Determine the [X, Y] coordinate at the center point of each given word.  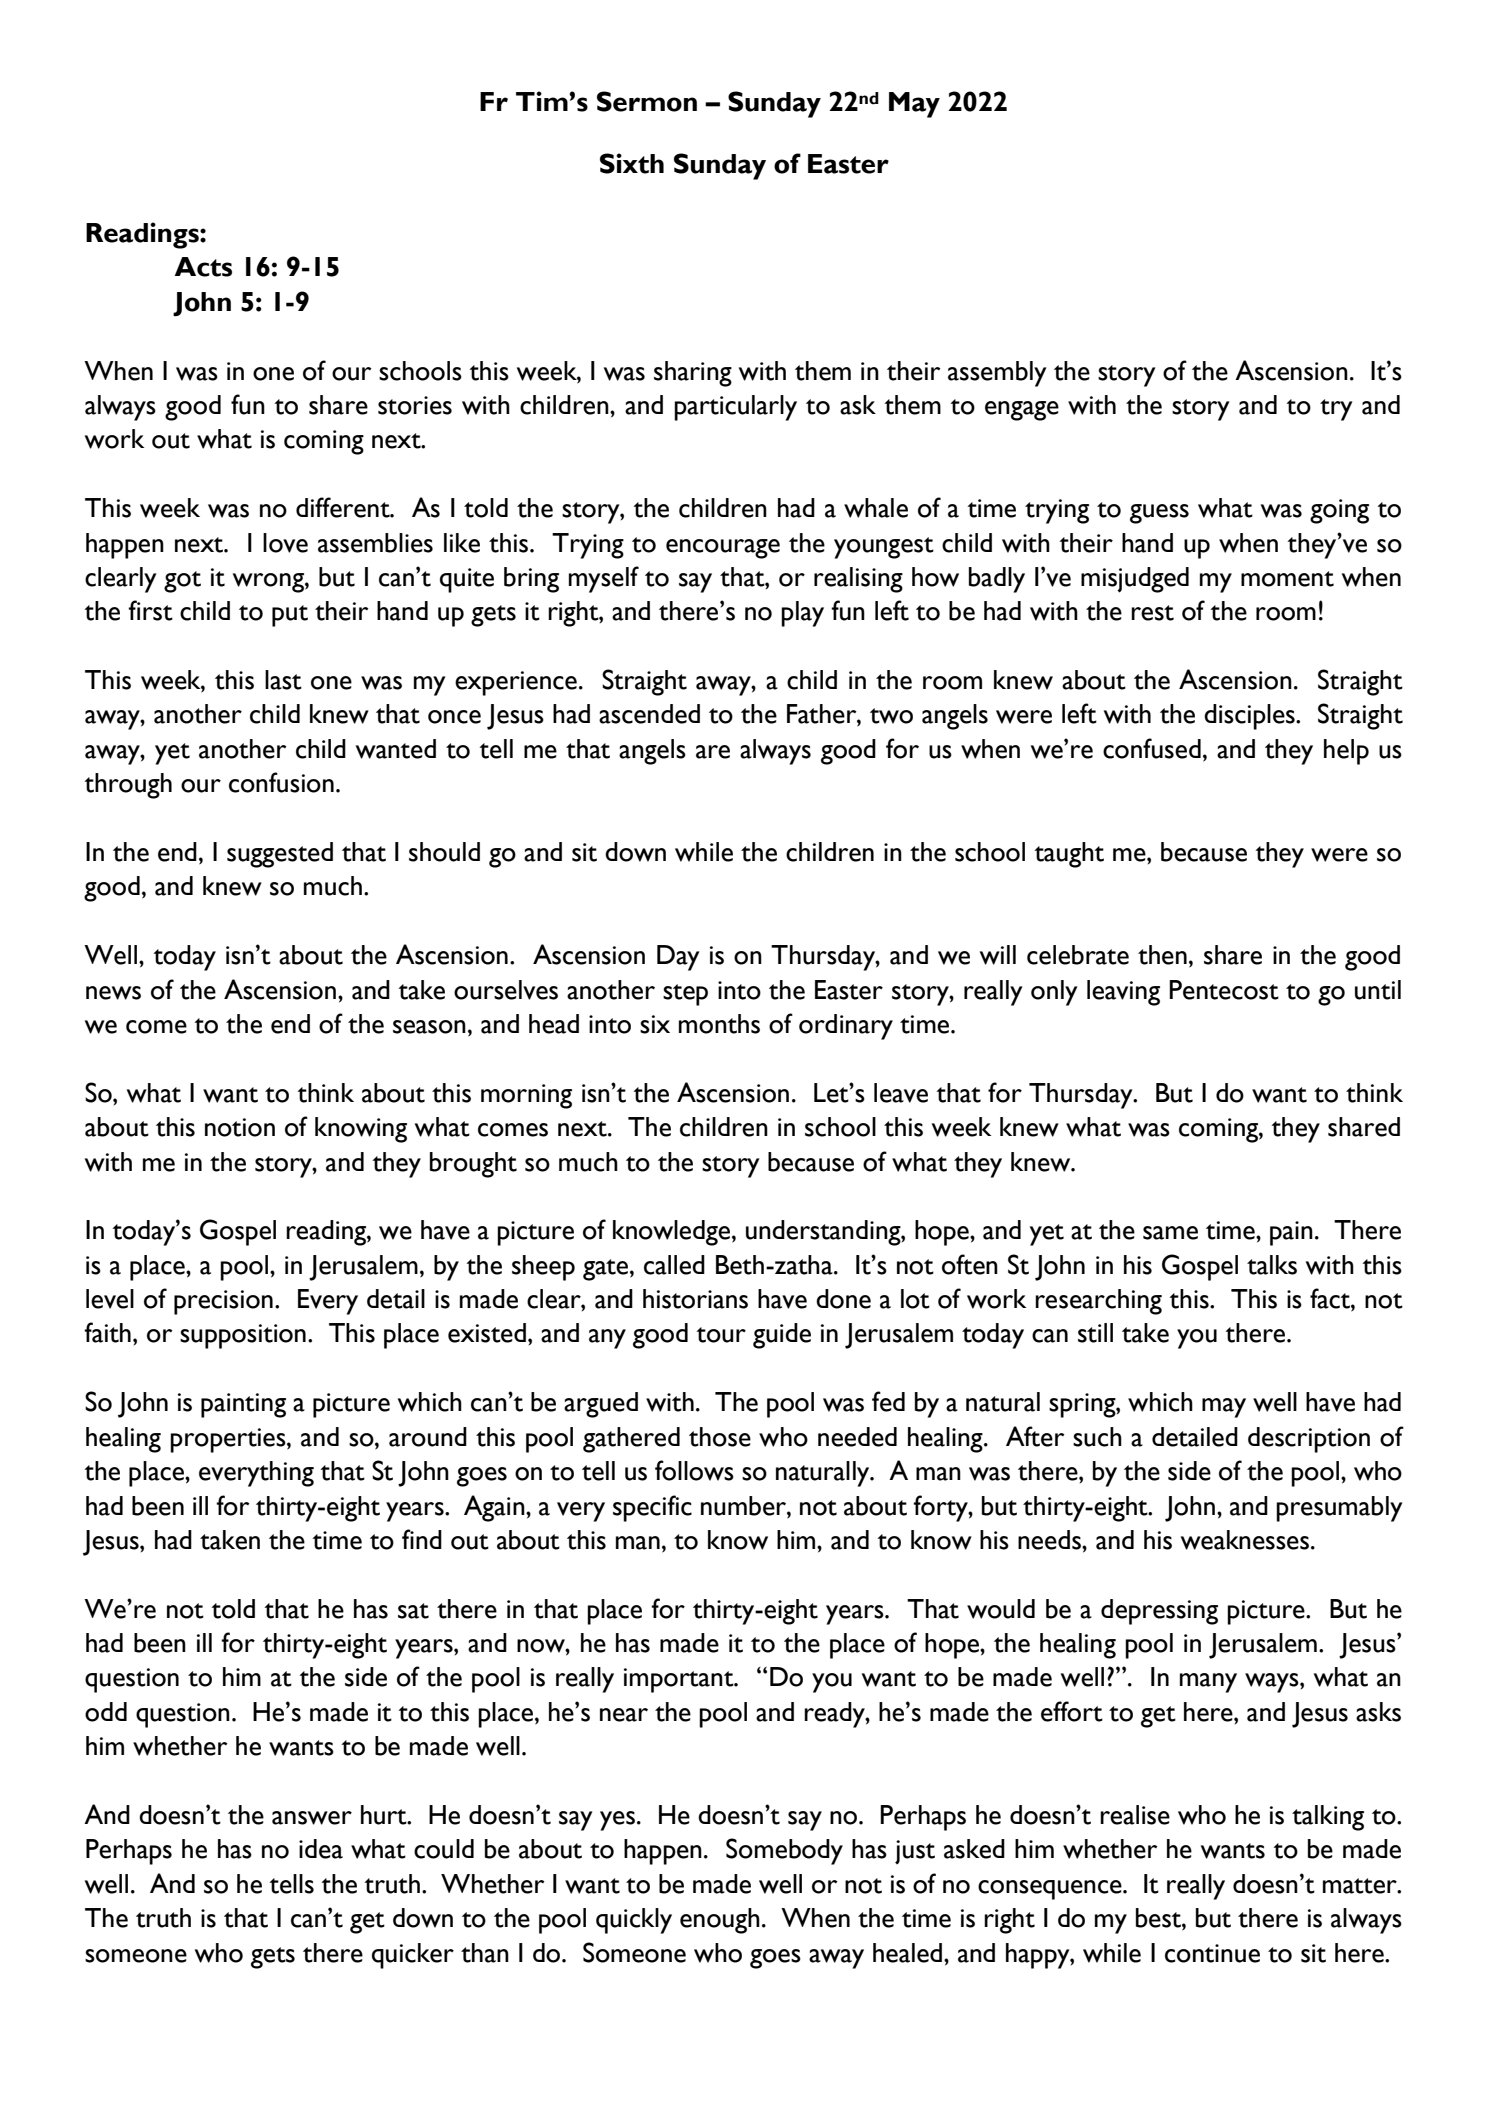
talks [1272, 1265]
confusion [281, 782]
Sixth [632, 163]
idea [321, 1849]
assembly [997, 374]
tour [721, 1335]
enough [720, 1921]
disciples [1250, 717]
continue [1212, 1953]
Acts [203, 267]
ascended [649, 714]
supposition [243, 1336]
